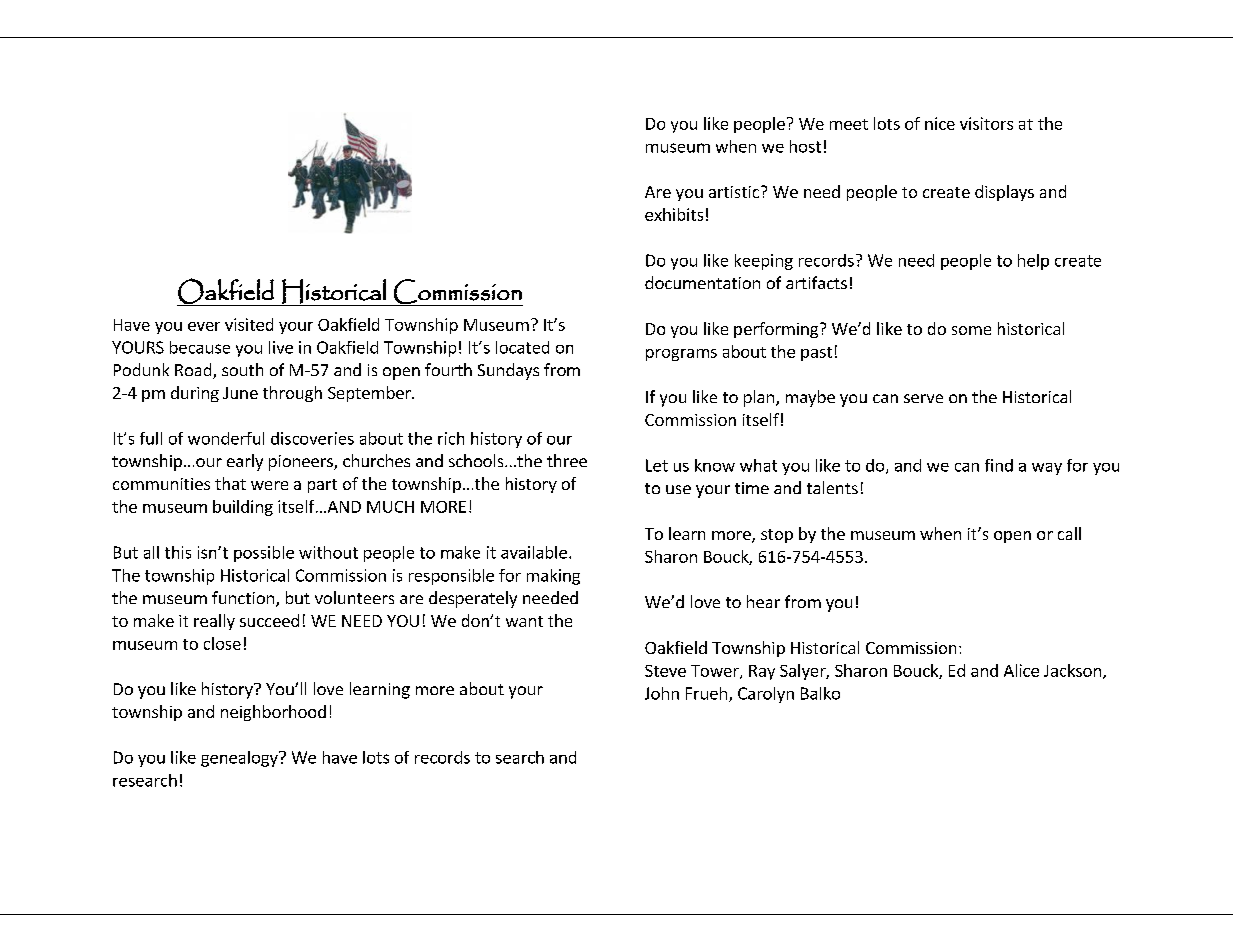 The width and height of the screenshot is (1233, 952). Describe the element at coordinates (281, 347) in the screenshot. I see `live` at that location.
